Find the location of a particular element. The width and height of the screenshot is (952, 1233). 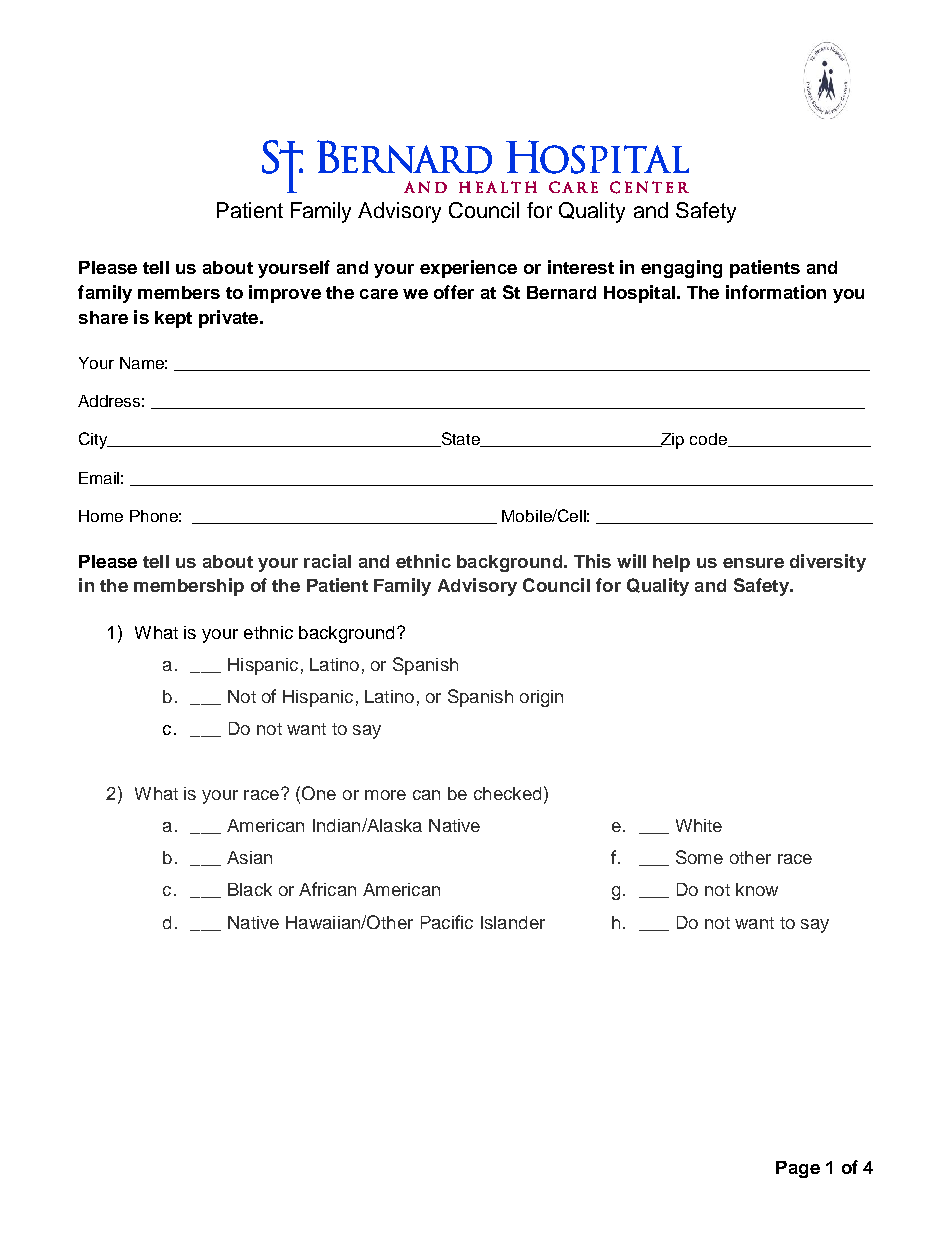

This is located at coordinates (592, 561).
